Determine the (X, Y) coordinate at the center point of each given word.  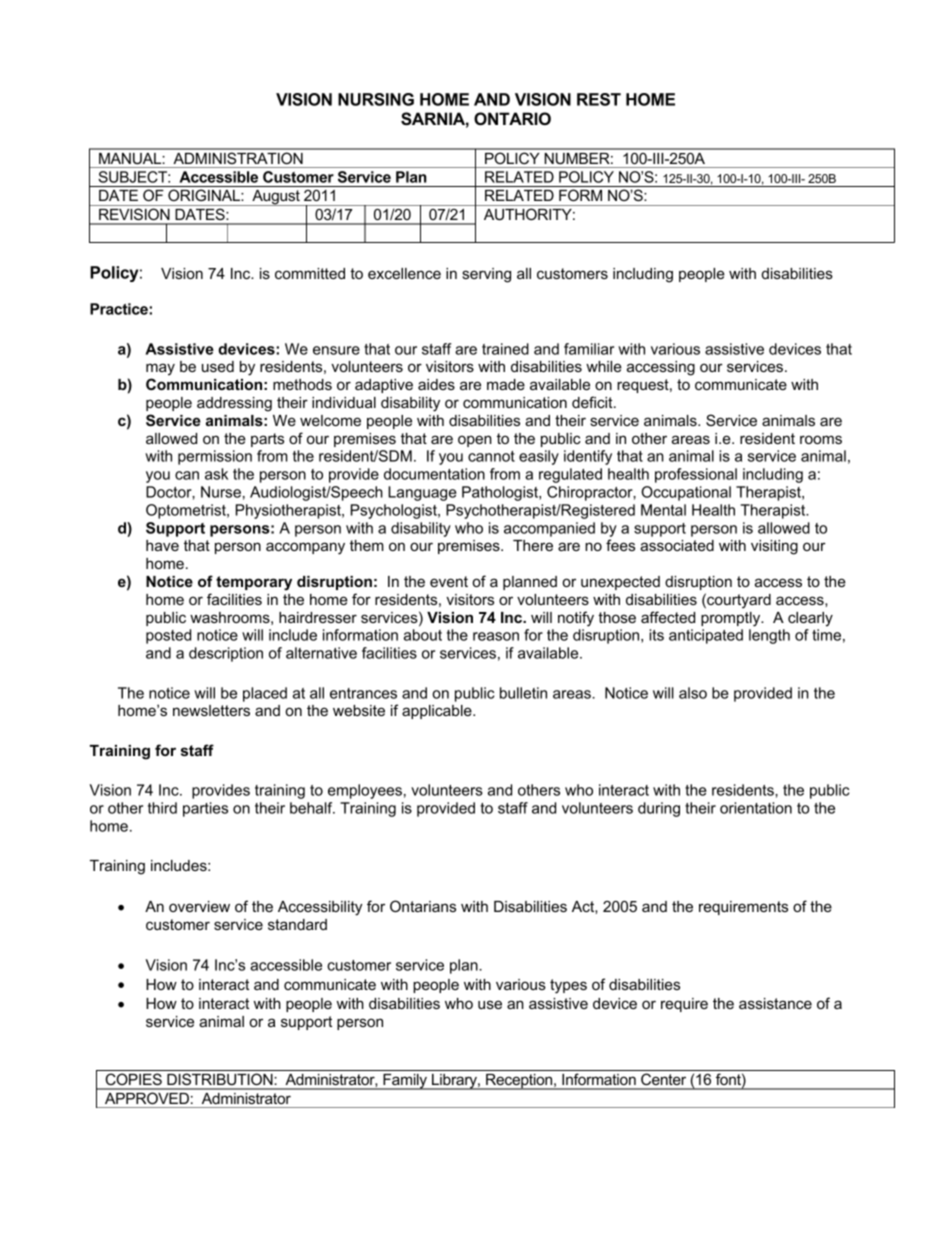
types (568, 986)
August (276, 198)
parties (205, 809)
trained (505, 349)
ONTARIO (512, 119)
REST (599, 99)
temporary (254, 583)
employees (365, 791)
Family (405, 1082)
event (449, 581)
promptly (731, 619)
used (218, 366)
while (604, 366)
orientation (756, 808)
